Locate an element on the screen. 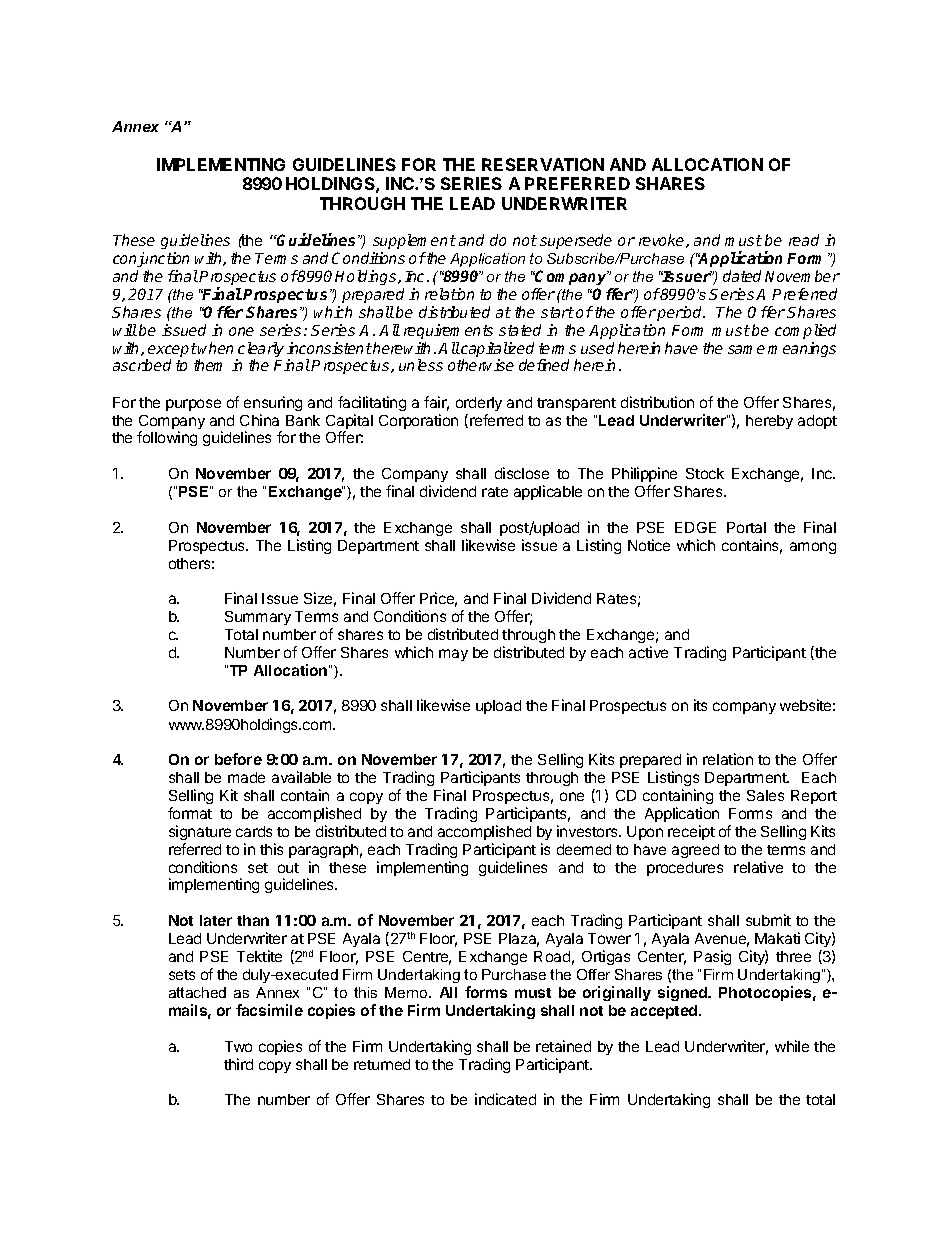 This screenshot has height=1233, width=952. read is located at coordinates (804, 240).
